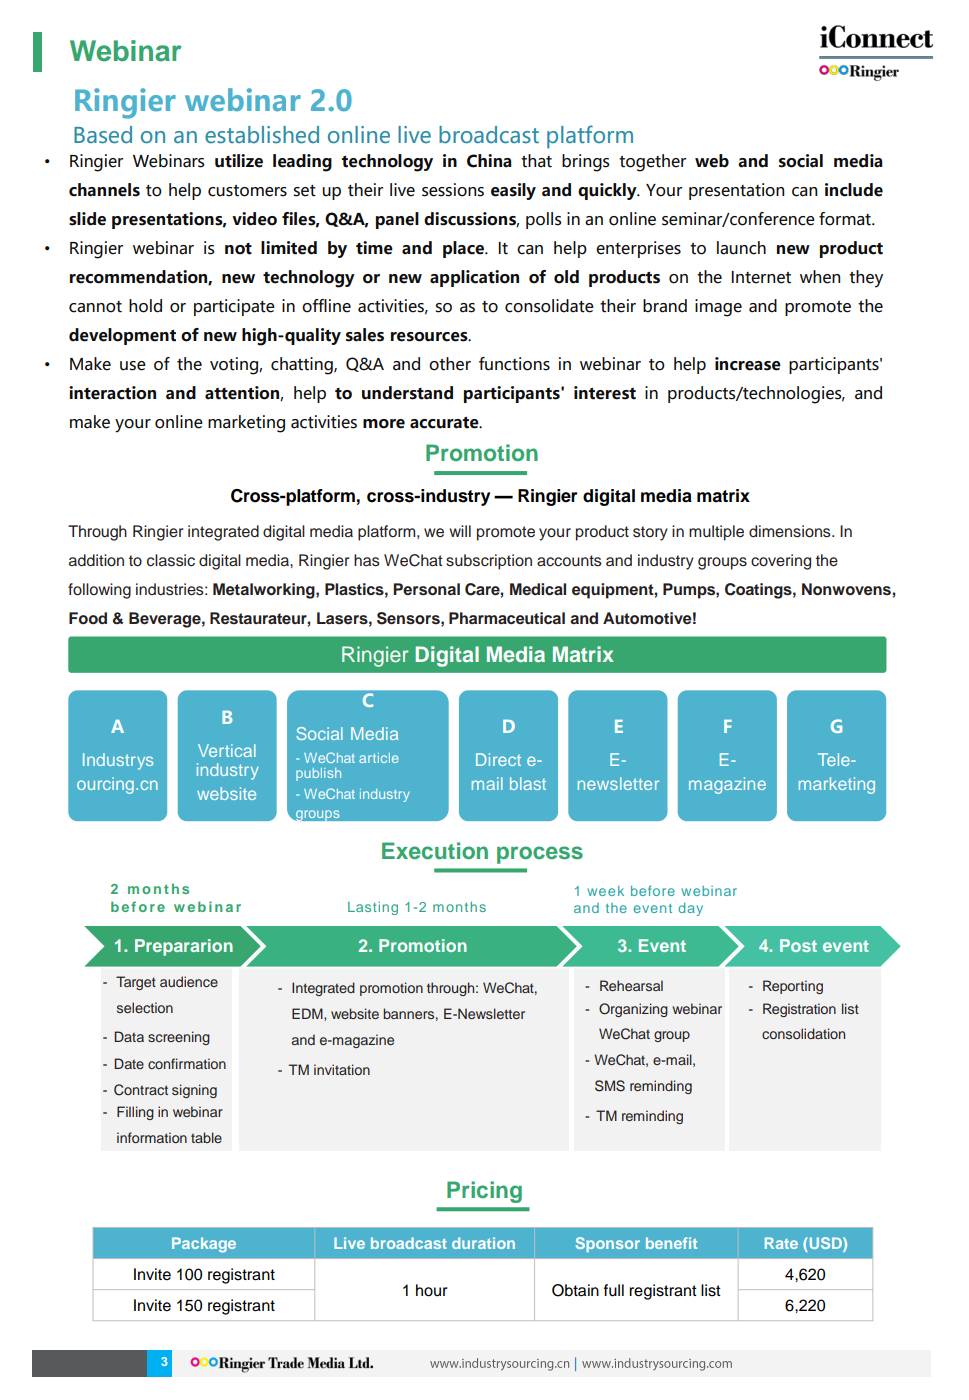 The height and width of the page is (1400, 969). I want to click on Package, so click(204, 1245).
